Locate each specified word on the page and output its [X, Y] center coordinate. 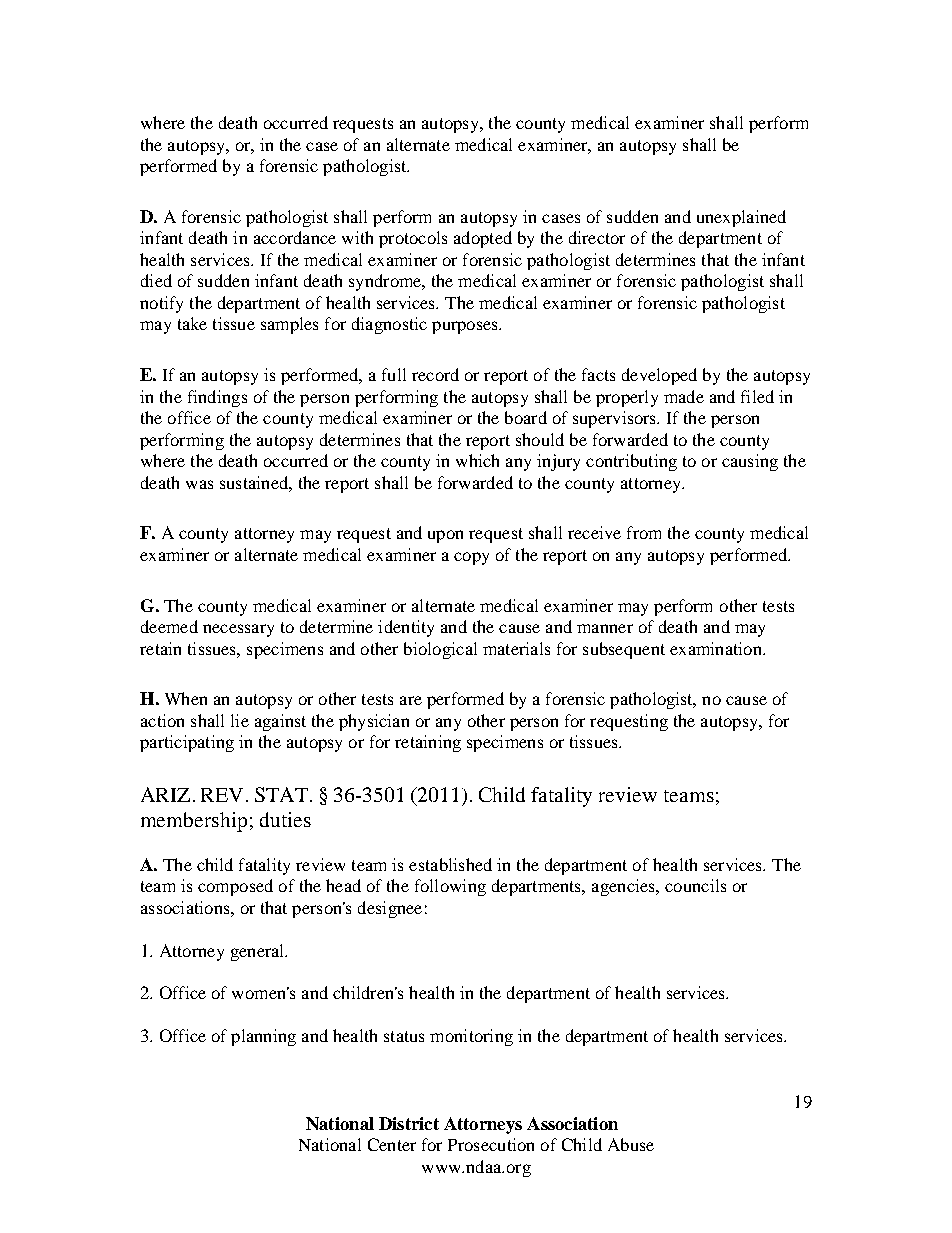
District [409, 1123]
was [199, 484]
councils [695, 885]
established [450, 864]
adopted [483, 239]
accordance [295, 237]
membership [194, 822]
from [644, 532]
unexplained [741, 218]
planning [263, 1037]
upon [445, 536]
